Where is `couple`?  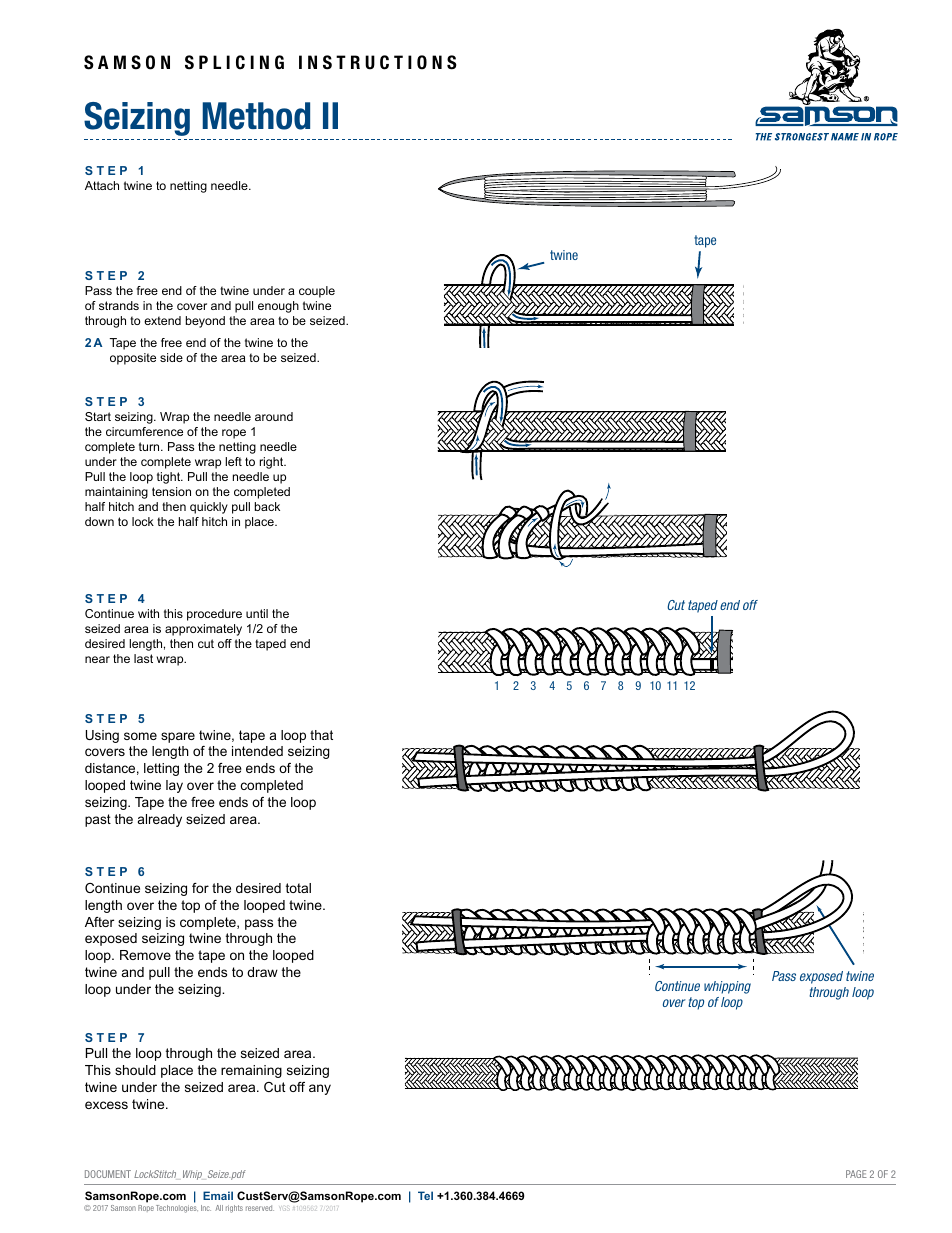 couple is located at coordinates (317, 292).
